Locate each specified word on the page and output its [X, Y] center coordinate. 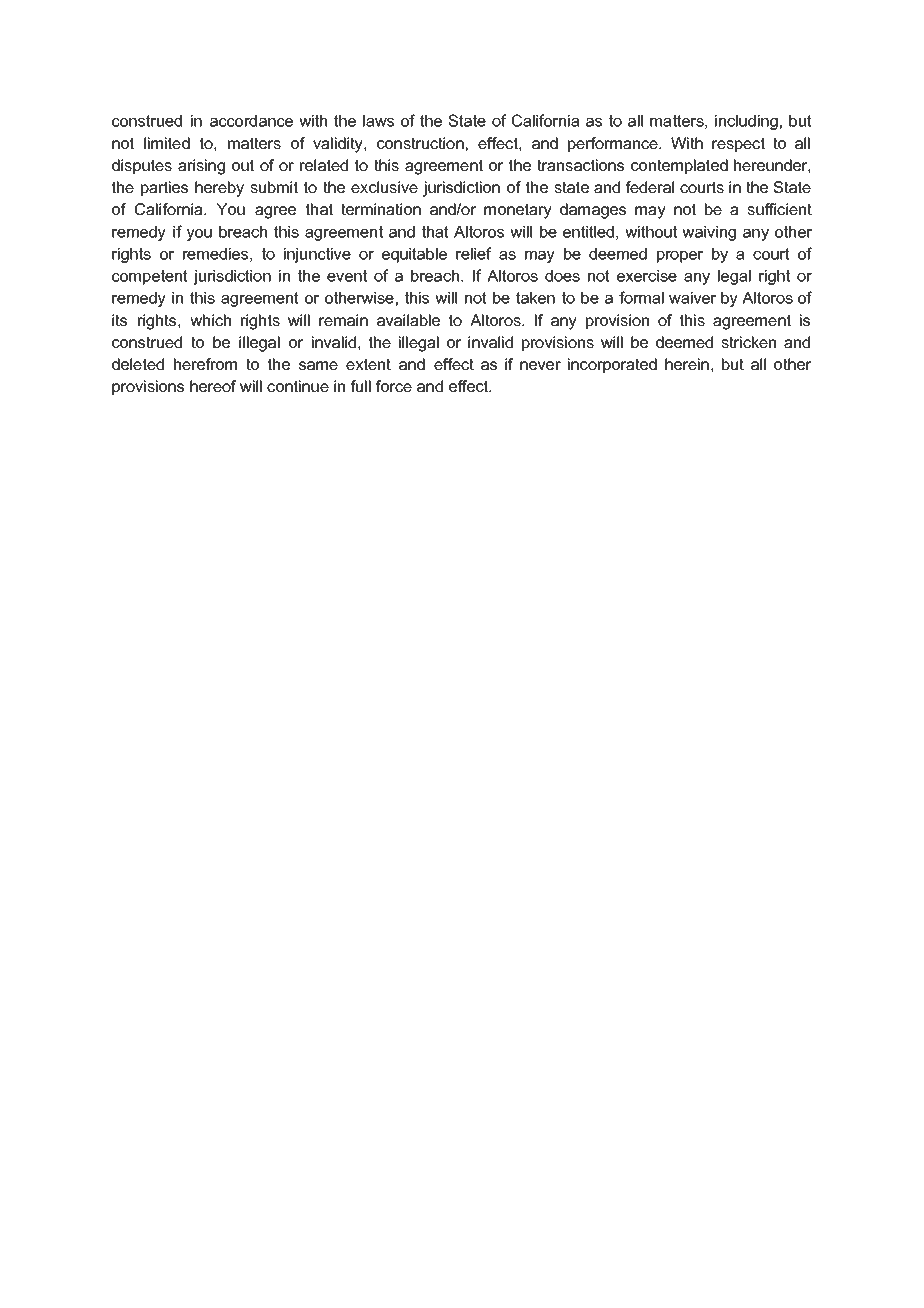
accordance [251, 121]
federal [649, 187]
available [408, 320]
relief [473, 253]
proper [680, 257]
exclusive [384, 187]
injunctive [317, 255]
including [746, 122]
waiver [692, 298]
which [210, 320]
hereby [219, 189]
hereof [213, 386]
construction [420, 143]
